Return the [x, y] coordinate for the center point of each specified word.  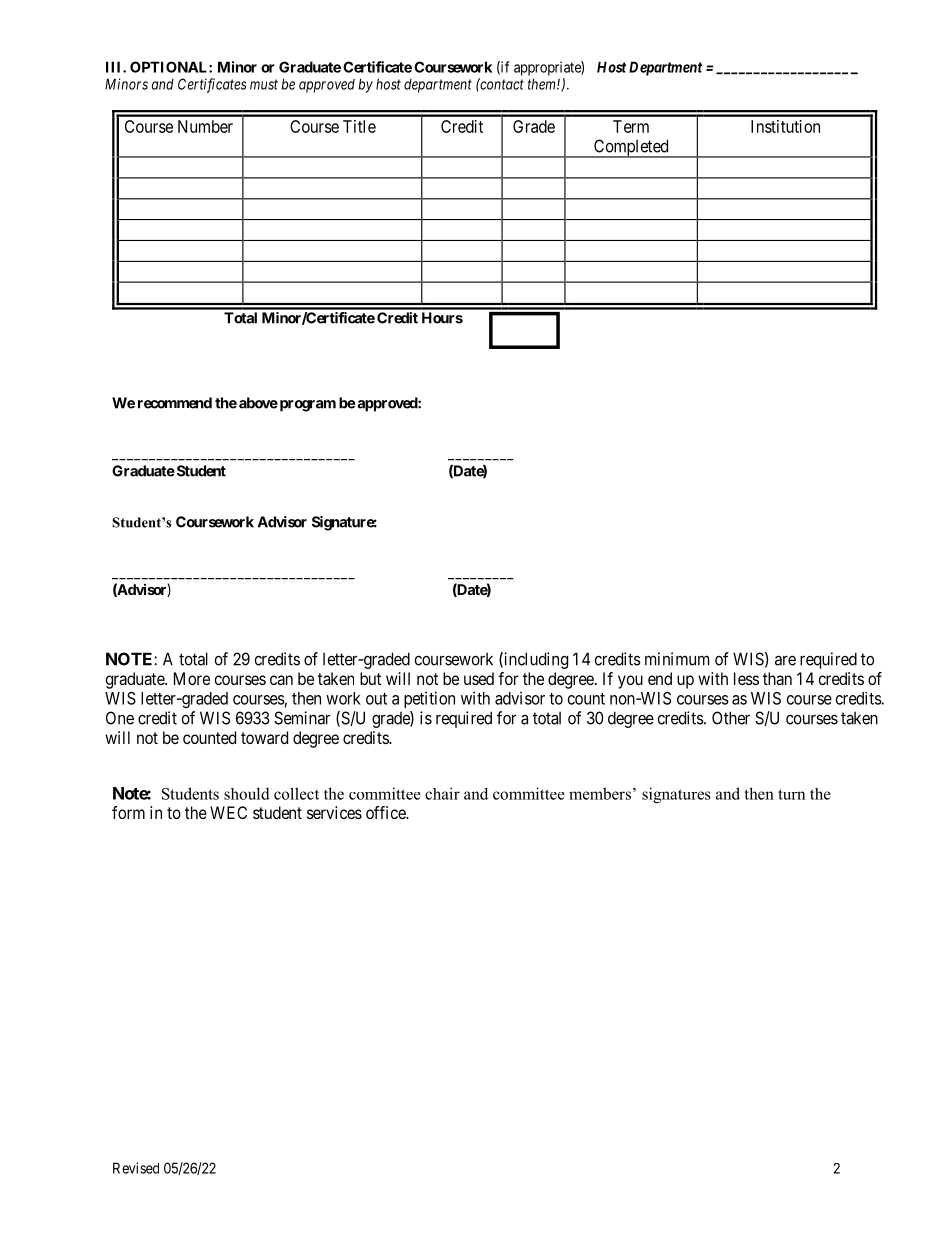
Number [205, 126]
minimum [677, 659]
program [306, 406]
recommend [175, 403]
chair [442, 793]
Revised [136, 1168]
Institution [785, 126]
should [247, 793]
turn [791, 794]
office [386, 812]
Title [359, 126]
